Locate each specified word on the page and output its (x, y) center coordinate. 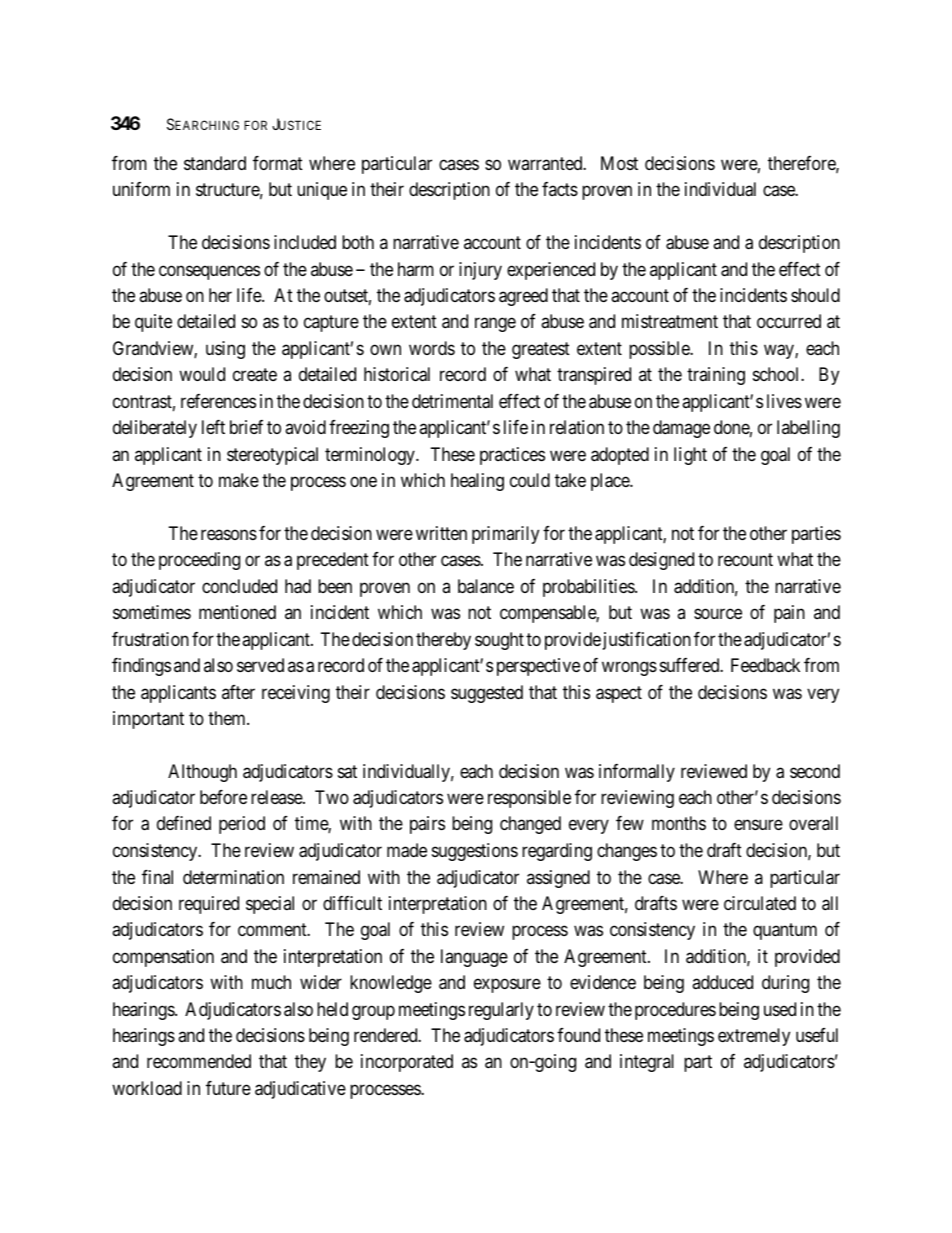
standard (215, 163)
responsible (529, 799)
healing (477, 482)
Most (619, 163)
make (239, 480)
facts (560, 189)
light (690, 456)
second (815, 771)
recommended (199, 1061)
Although (202, 773)
